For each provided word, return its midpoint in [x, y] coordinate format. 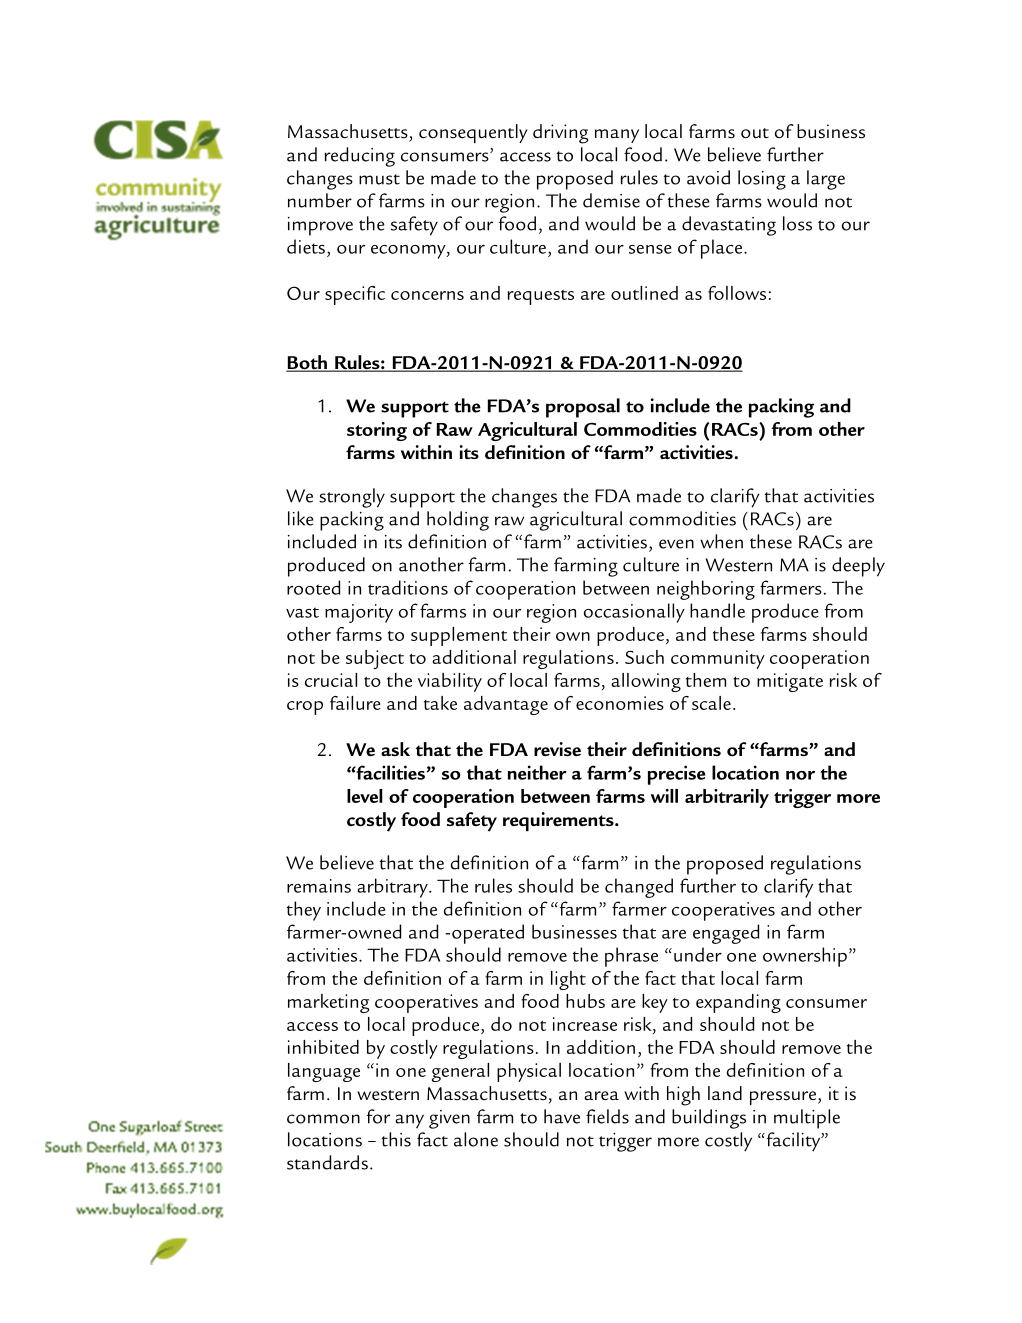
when [721, 541]
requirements [559, 821]
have [562, 1116]
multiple [807, 1119]
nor [800, 775]
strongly [352, 498]
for [378, 1116]
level [365, 796]
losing [762, 180]
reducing [360, 157]
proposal [583, 408]
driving [560, 134]
